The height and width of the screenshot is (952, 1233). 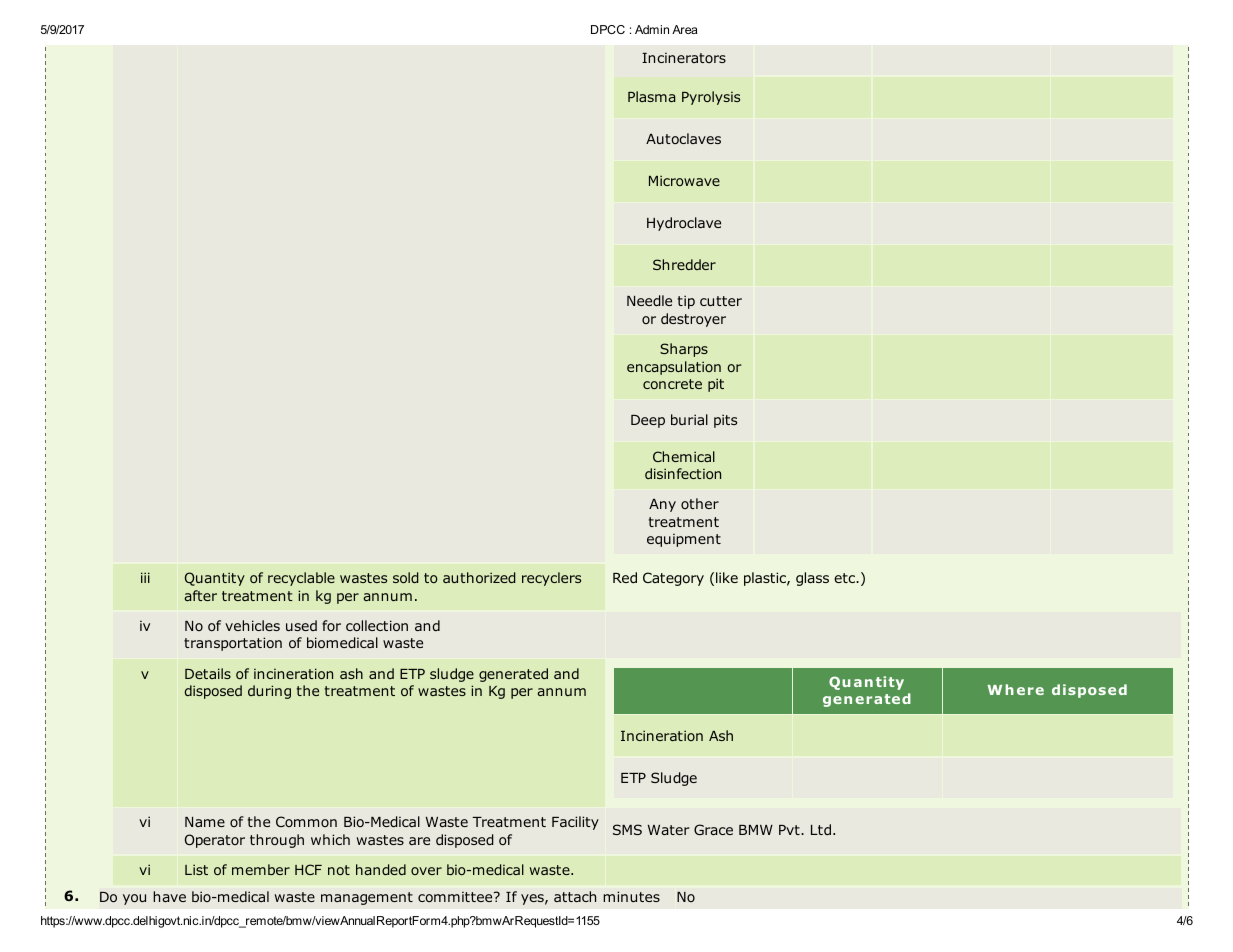 I want to click on List, so click(x=196, y=869).
